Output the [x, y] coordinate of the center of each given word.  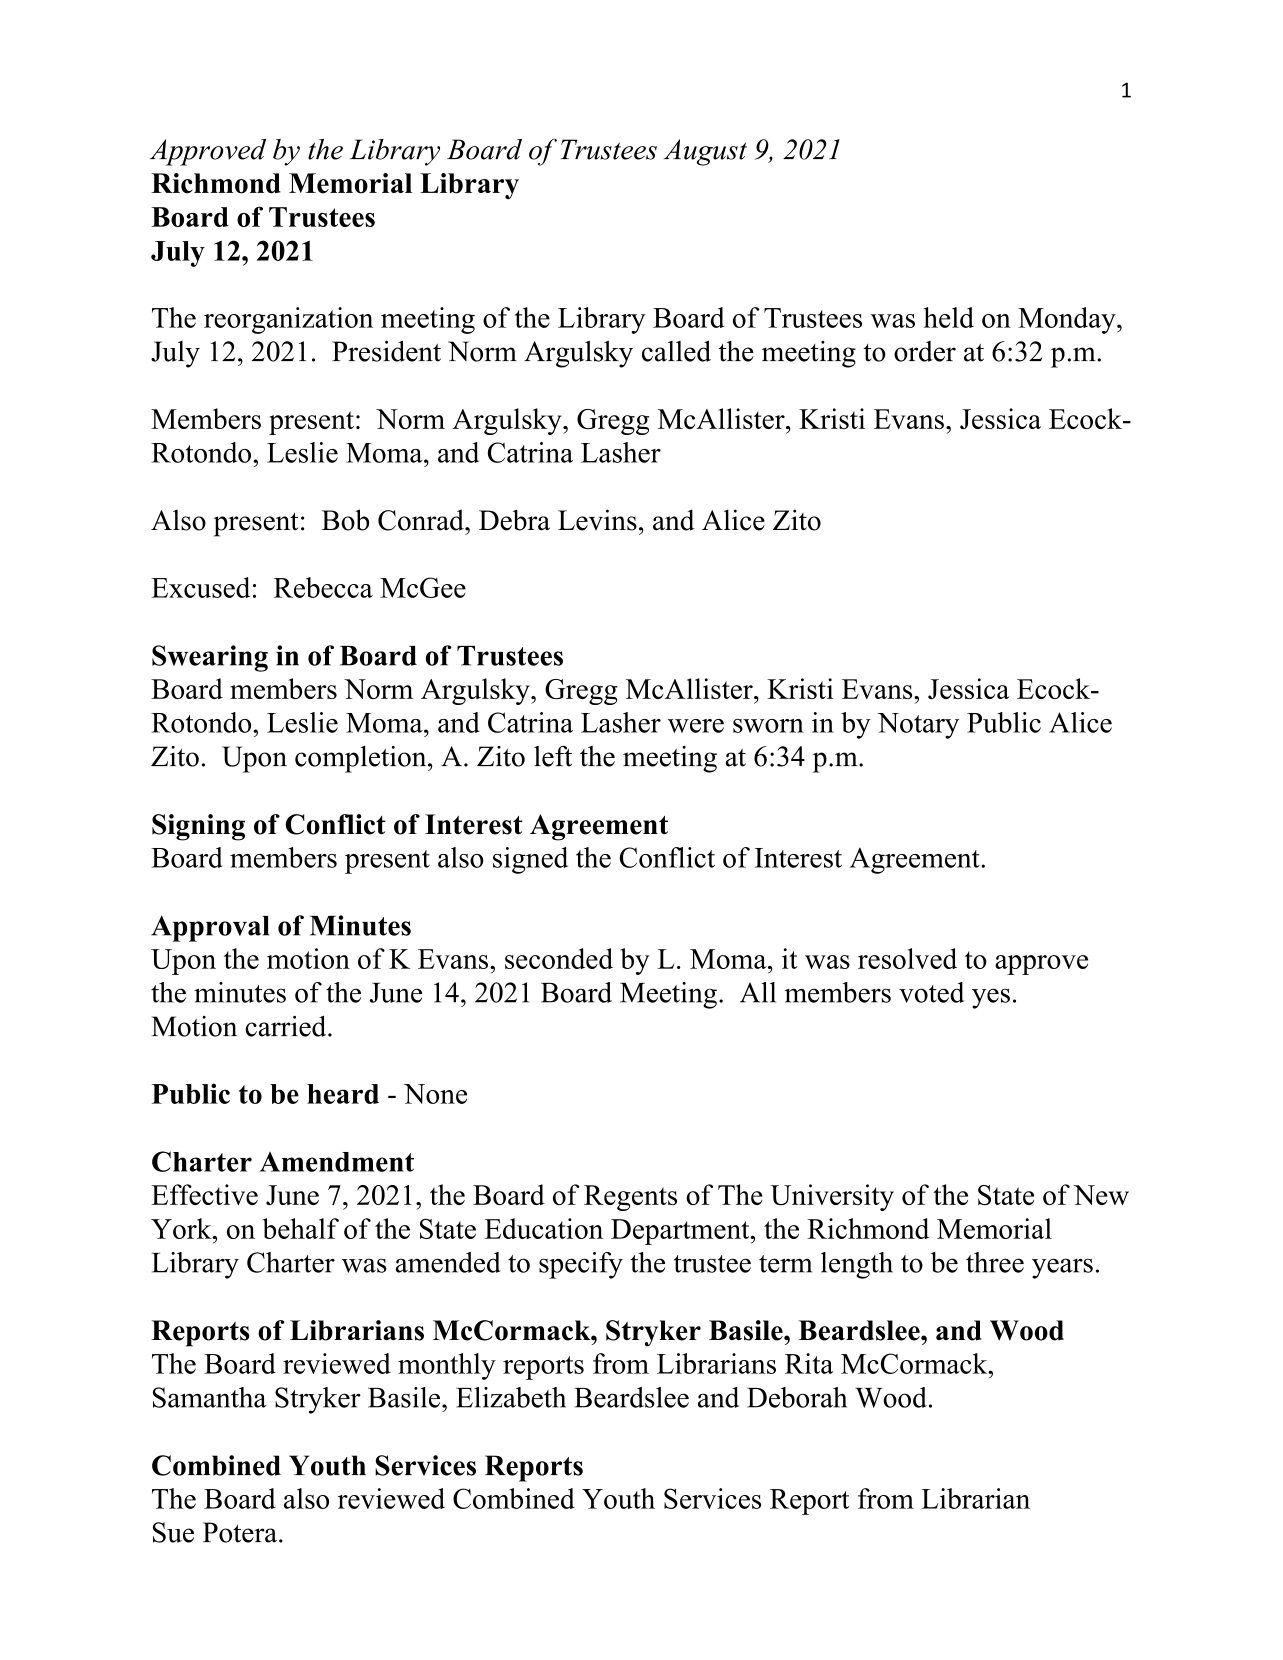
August [705, 152]
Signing [198, 827]
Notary [918, 726]
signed [530, 860]
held [949, 317]
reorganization [288, 320]
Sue [173, 1532]
